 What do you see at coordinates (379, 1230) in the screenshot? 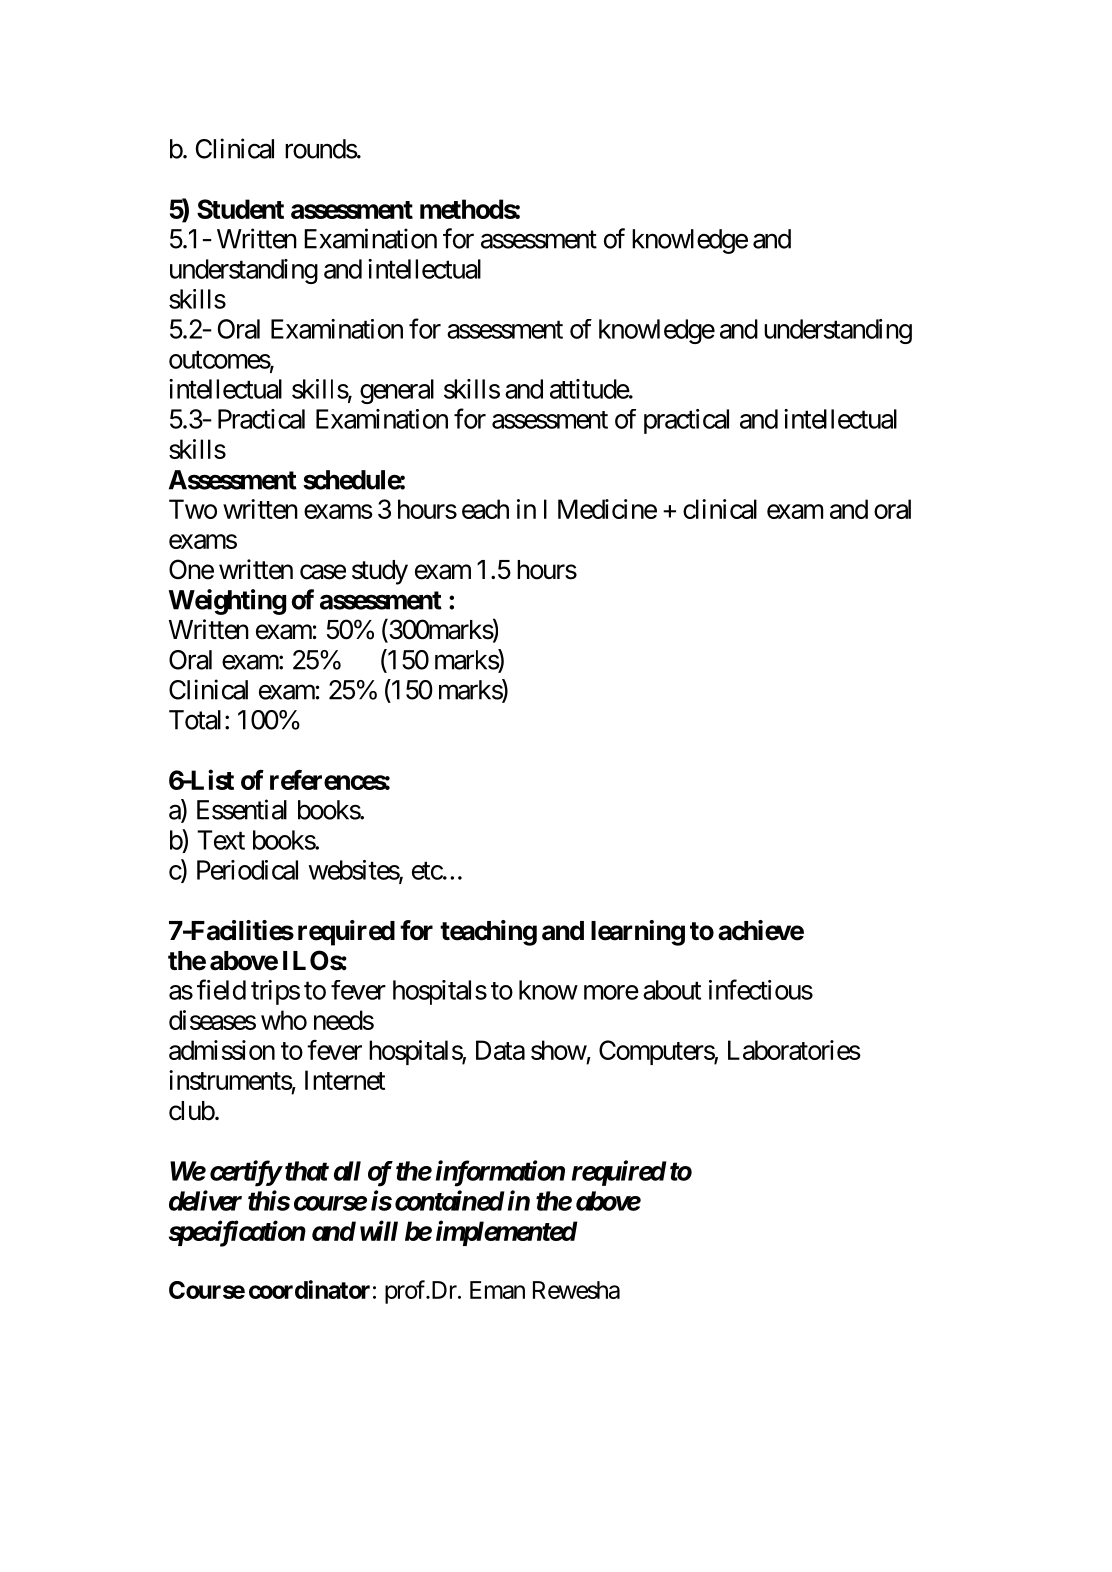
I see `will` at bounding box center [379, 1230].
